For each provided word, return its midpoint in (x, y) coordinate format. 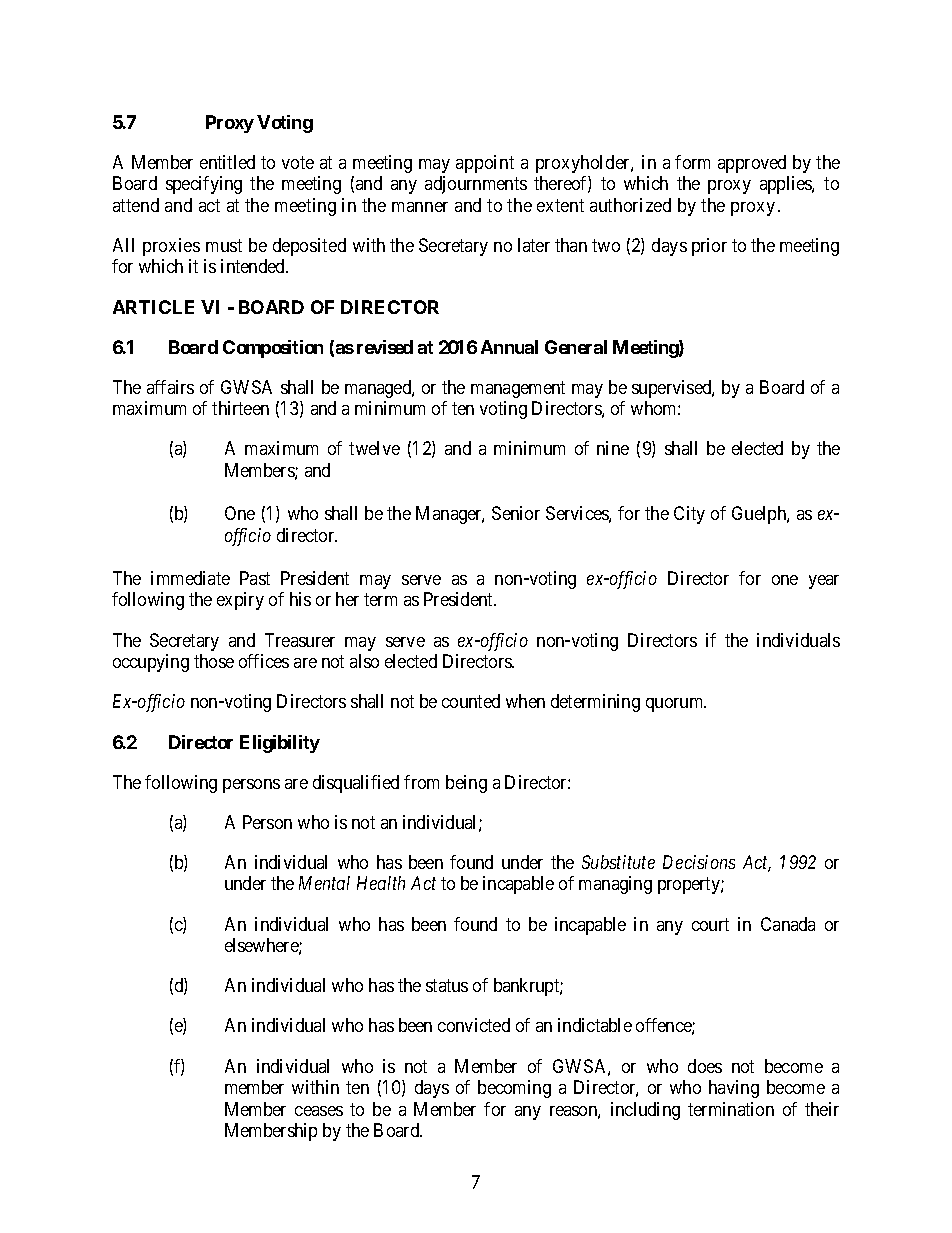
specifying (204, 185)
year (824, 582)
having (734, 1089)
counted (471, 701)
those (214, 661)
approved (752, 164)
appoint (485, 164)
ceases (319, 1111)
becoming (514, 1089)
